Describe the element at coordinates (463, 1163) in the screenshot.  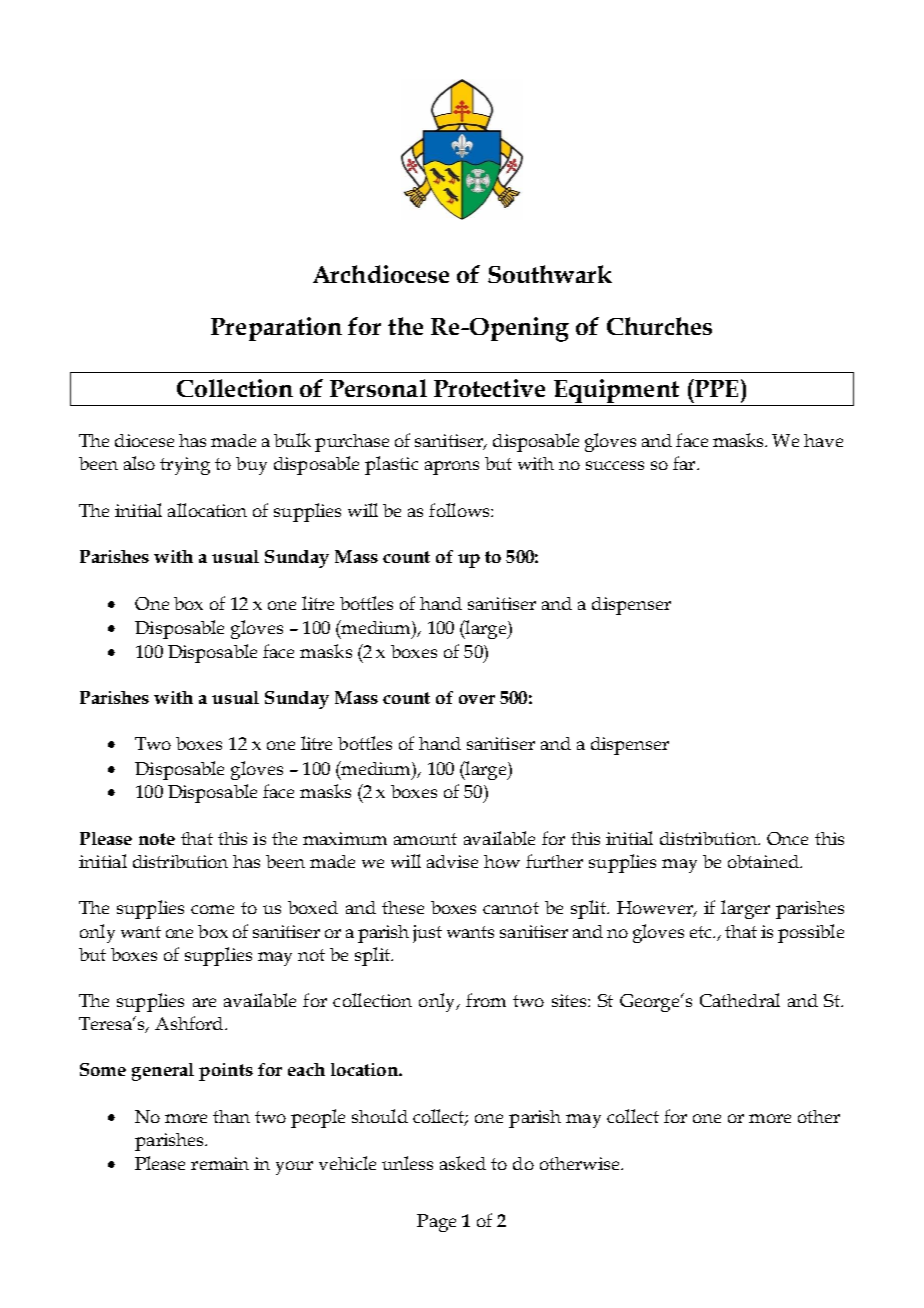
I see `asked` at that location.
